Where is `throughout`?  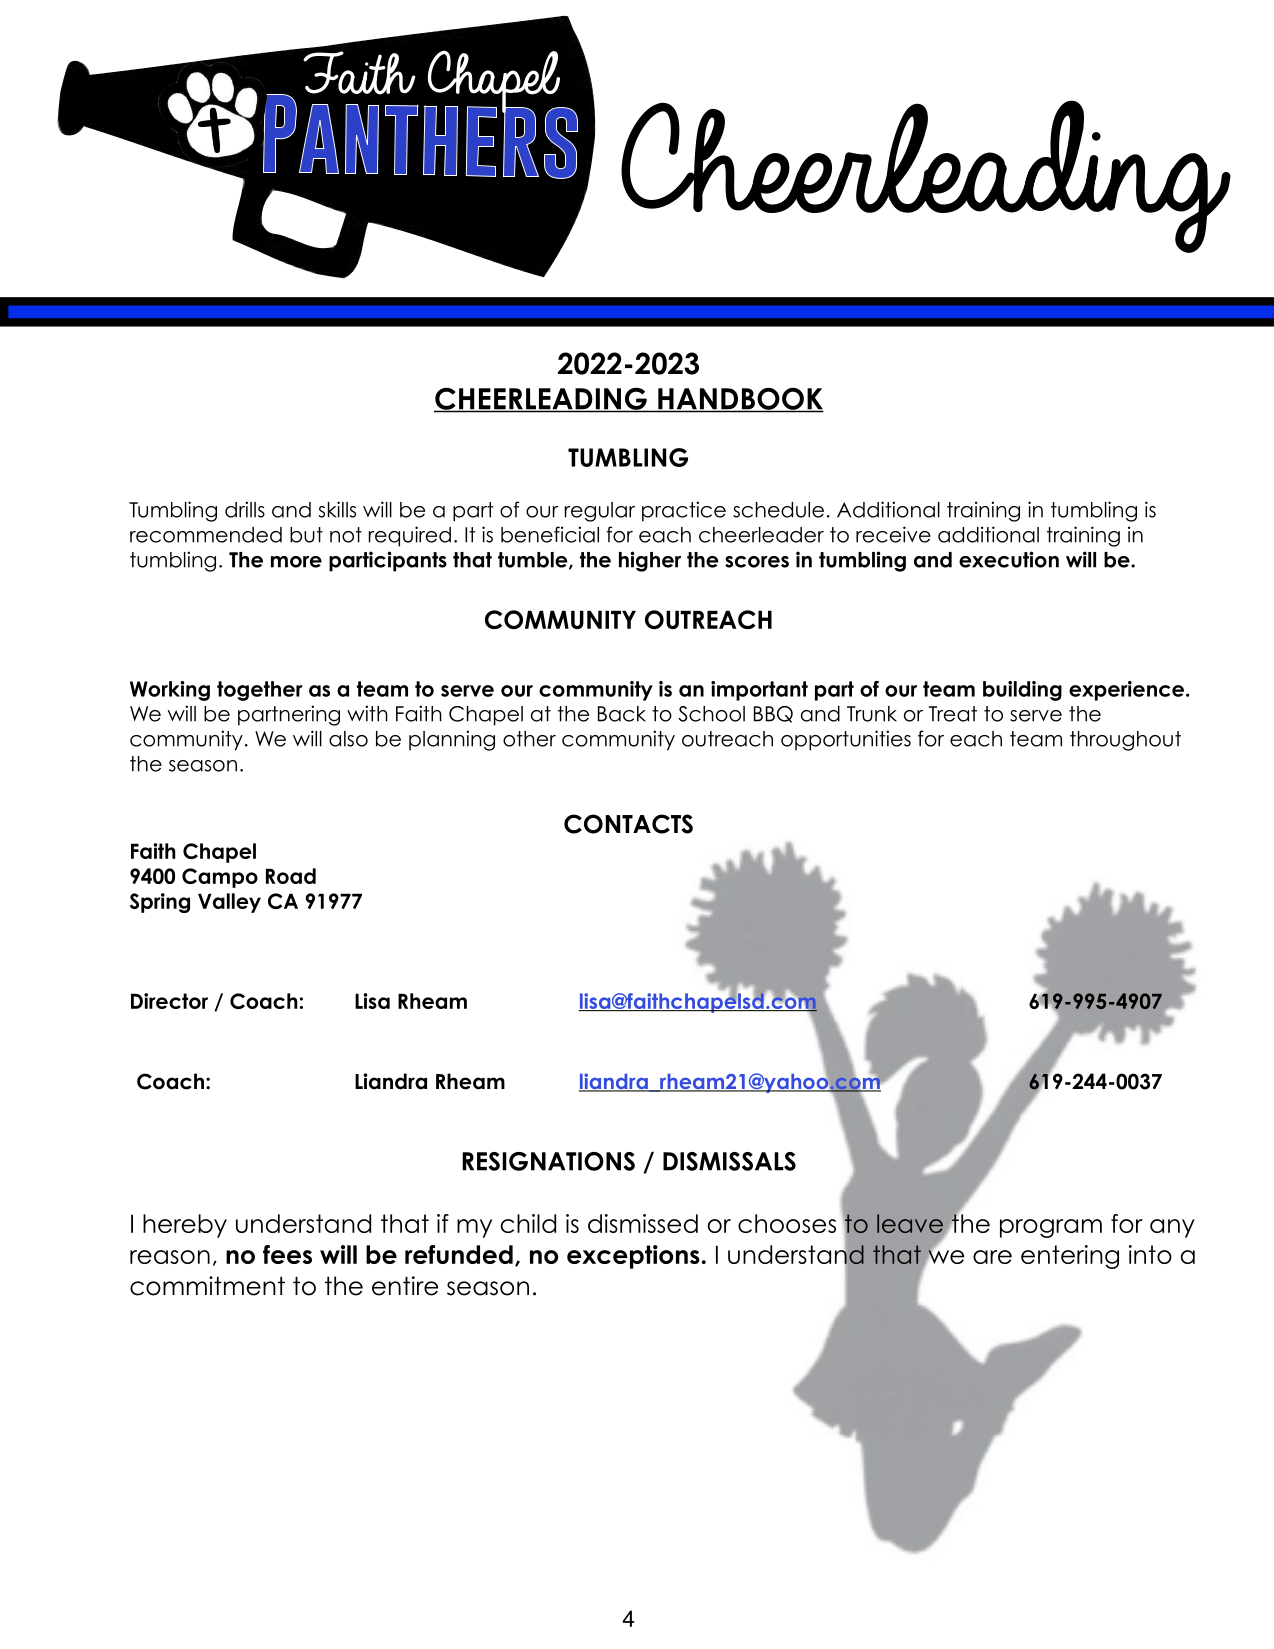
throughout is located at coordinates (1125, 741).
